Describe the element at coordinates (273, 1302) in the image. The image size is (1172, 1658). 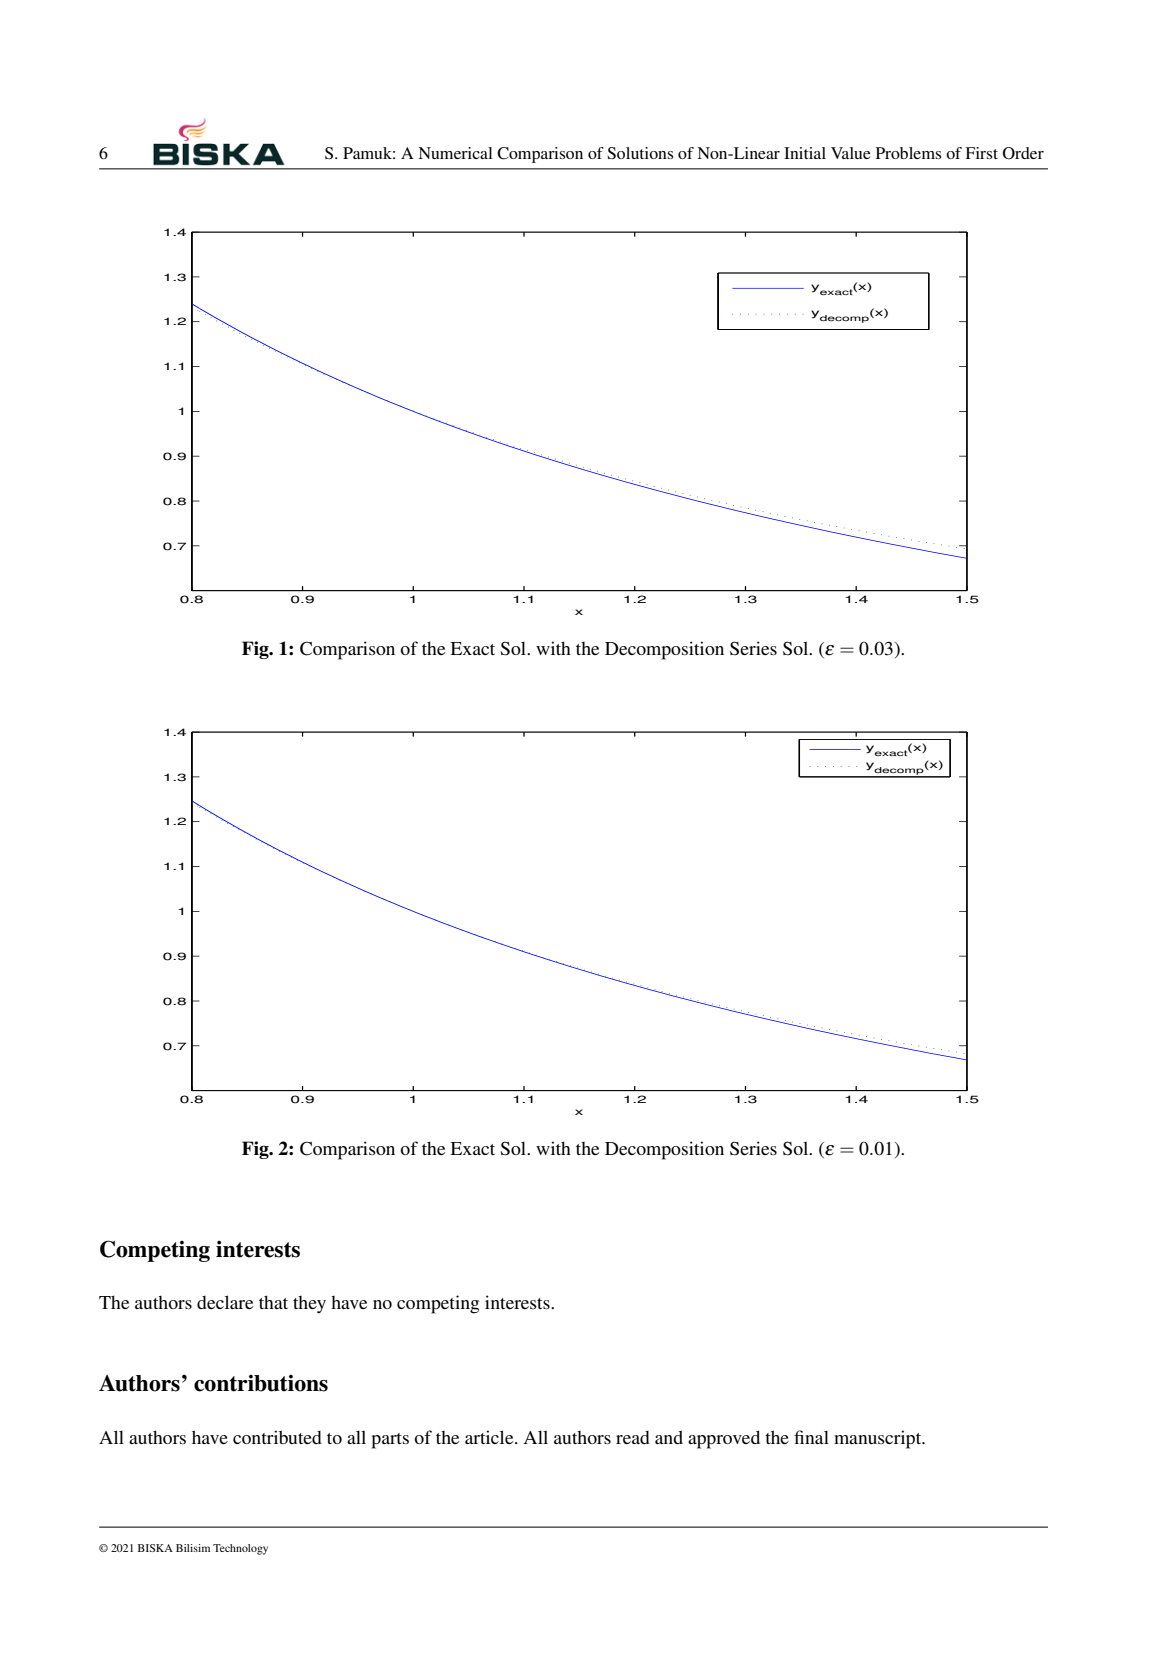
I see `that` at that location.
